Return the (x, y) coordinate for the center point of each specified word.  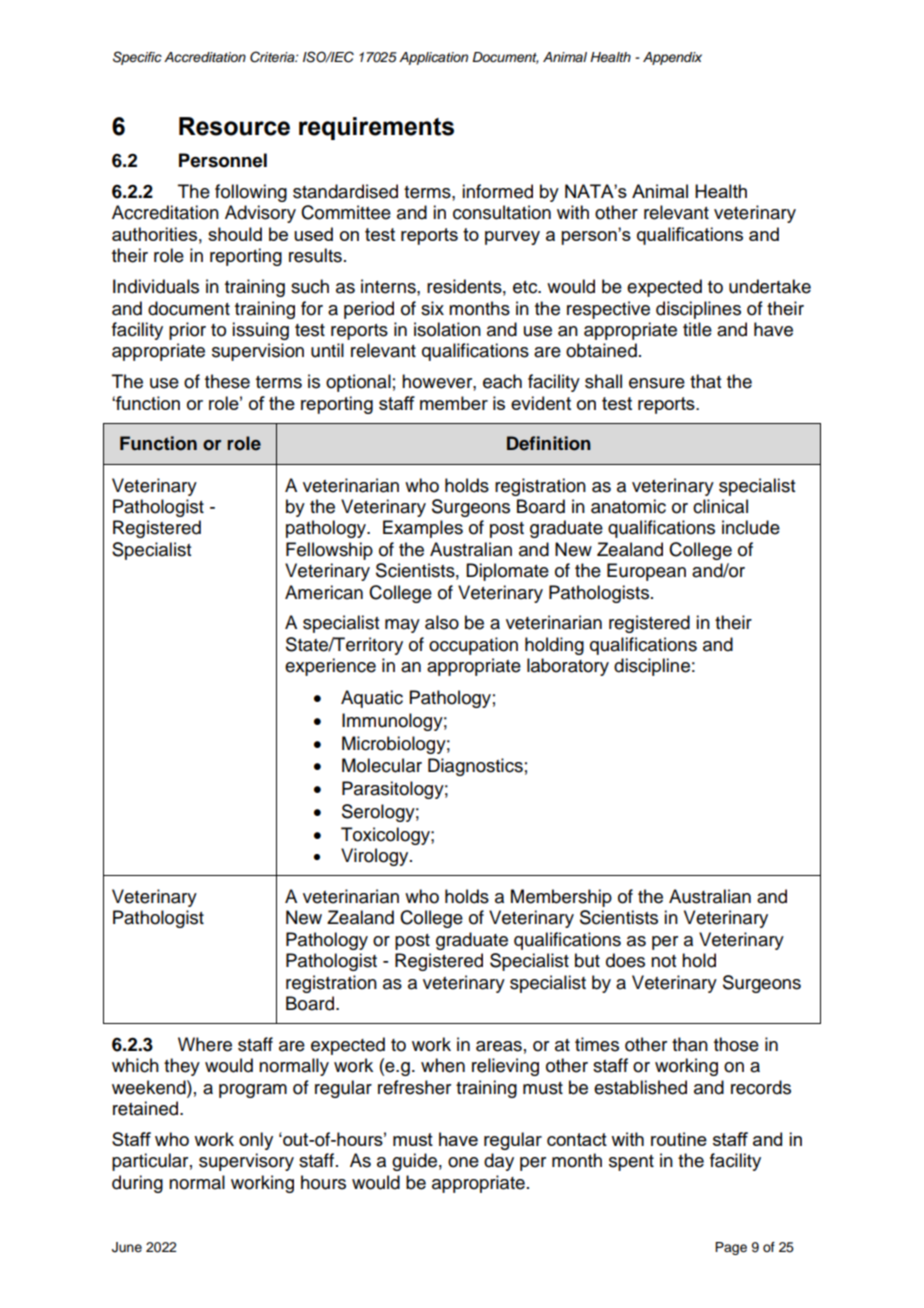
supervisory (246, 1162)
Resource (234, 126)
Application (433, 58)
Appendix (672, 58)
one (463, 1162)
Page (731, 1248)
